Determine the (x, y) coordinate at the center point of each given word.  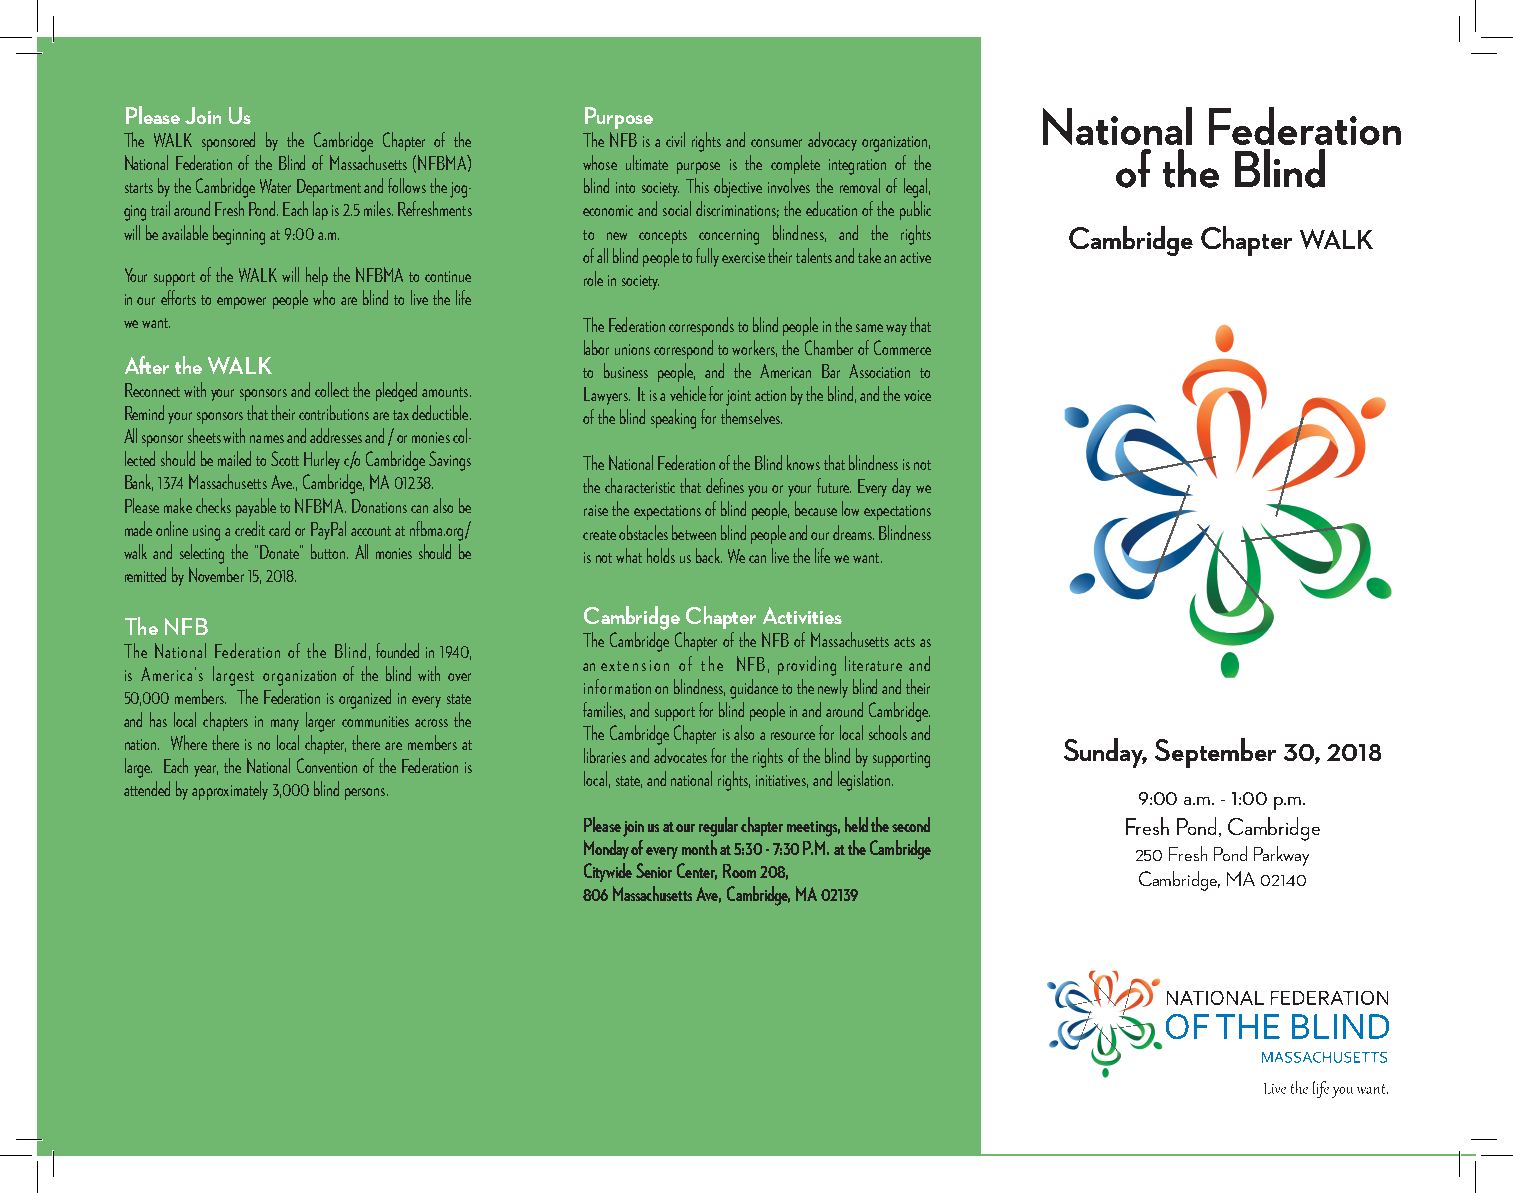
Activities (802, 615)
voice (917, 395)
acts (904, 642)
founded (397, 650)
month (699, 847)
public (915, 210)
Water (275, 186)
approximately (230, 790)
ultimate (647, 162)
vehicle (688, 393)
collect (332, 389)
